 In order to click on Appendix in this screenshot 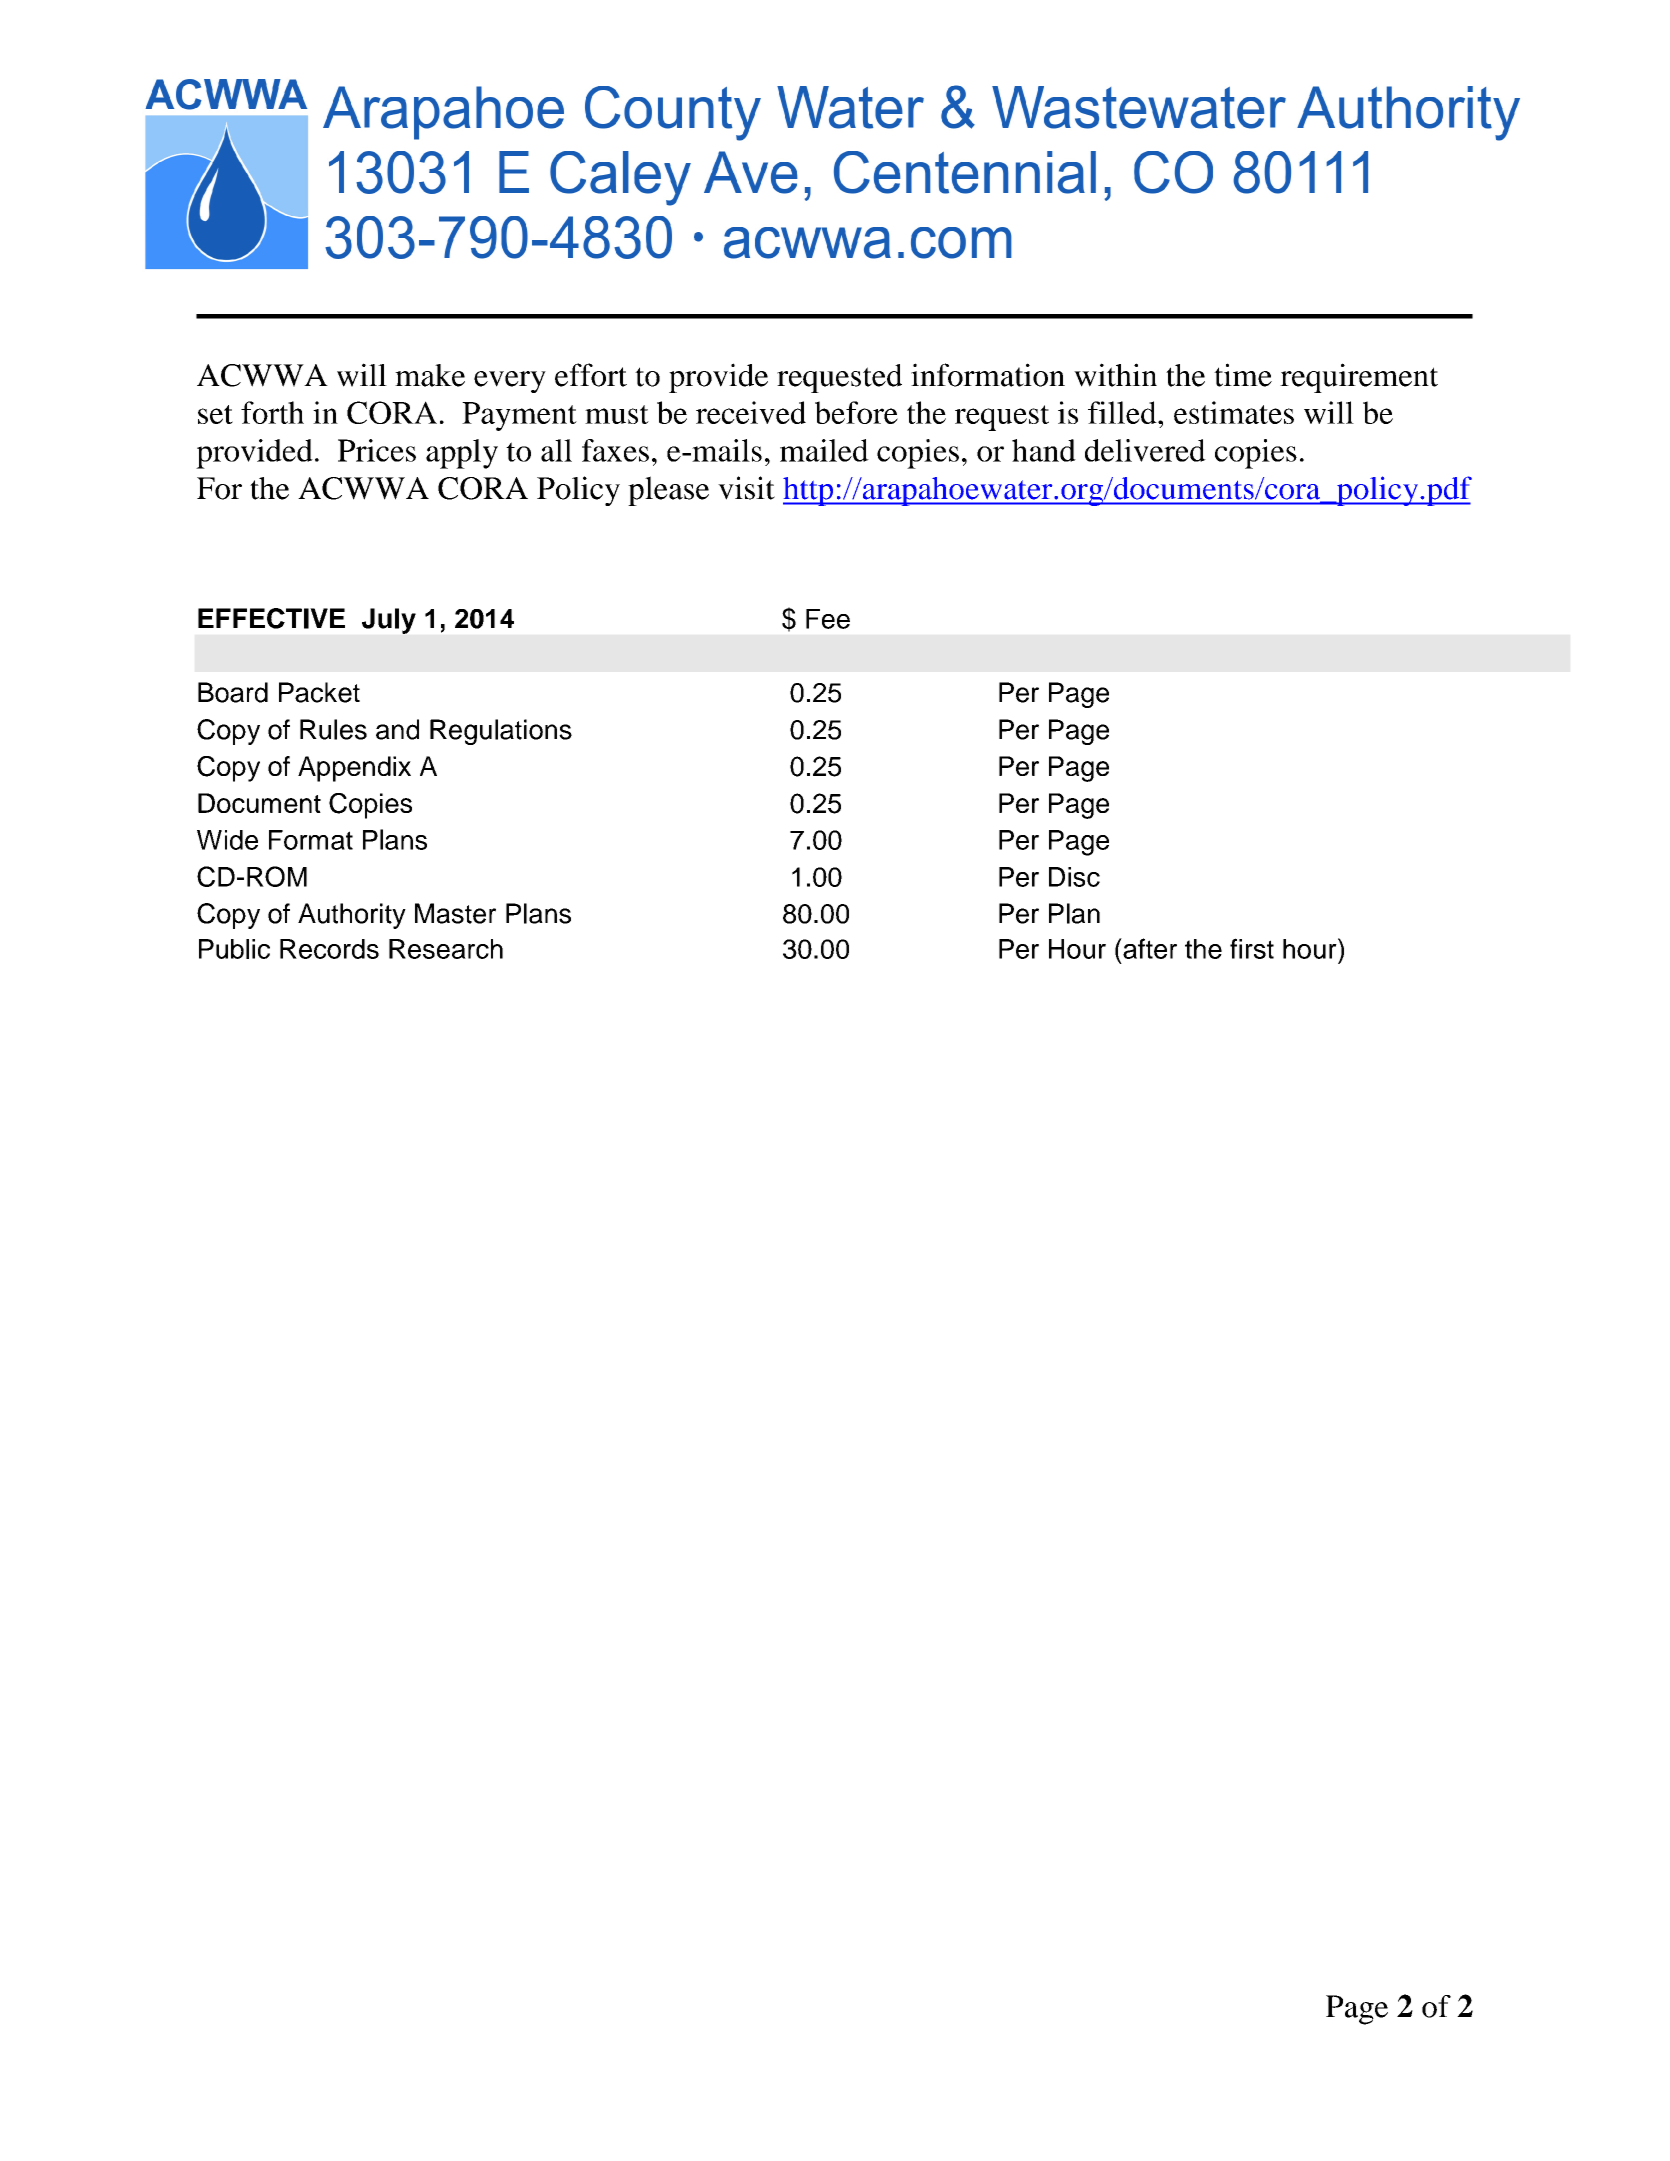, I will do `click(354, 769)`.
